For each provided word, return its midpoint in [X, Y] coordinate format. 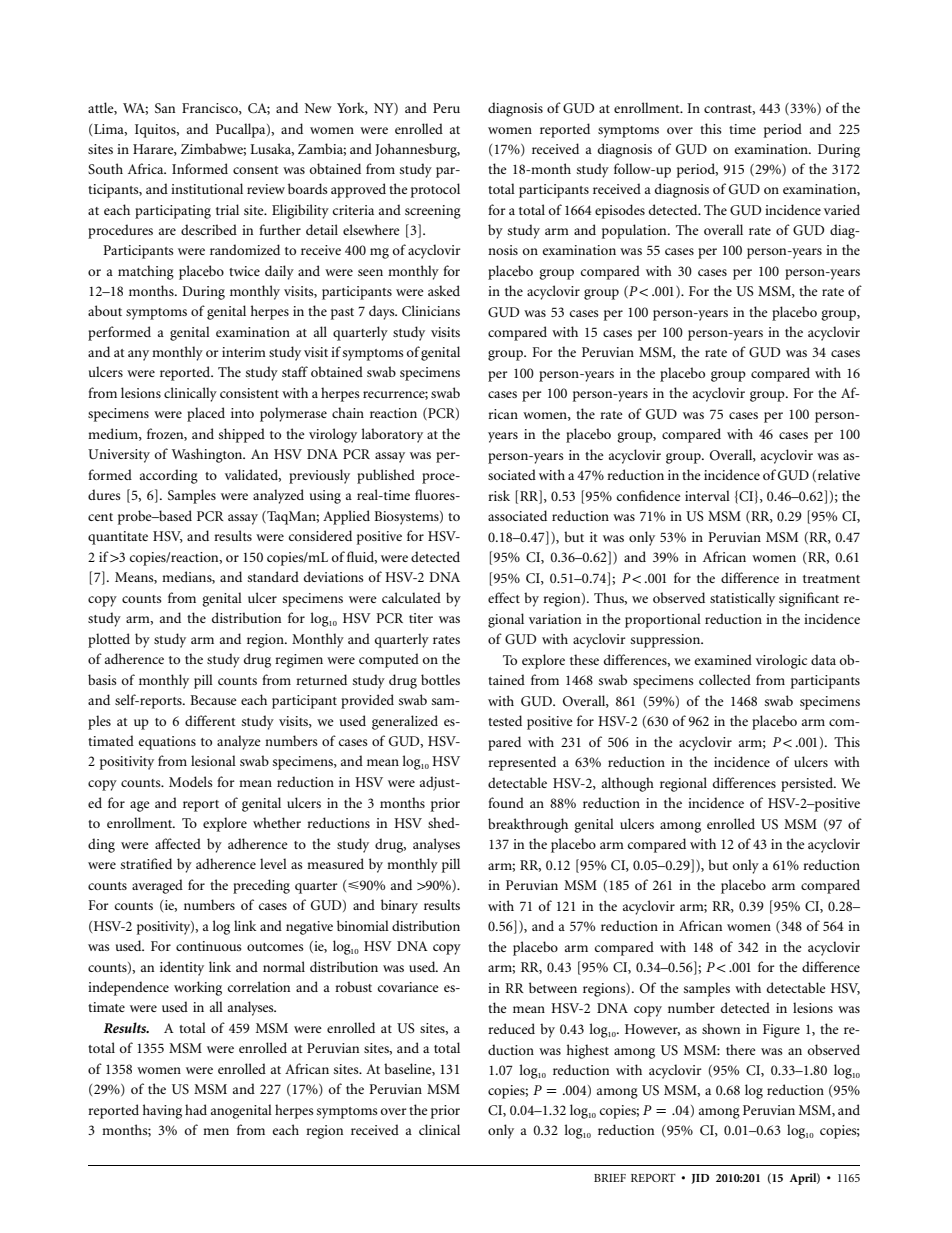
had [196, 1109]
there [741, 1049]
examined [723, 659]
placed [206, 414]
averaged [157, 886]
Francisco [211, 109]
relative [837, 475]
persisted [808, 784]
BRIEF [610, 1178]
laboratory [392, 435]
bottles [440, 679]
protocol [435, 190]
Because [213, 700]
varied [842, 209]
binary [399, 906]
